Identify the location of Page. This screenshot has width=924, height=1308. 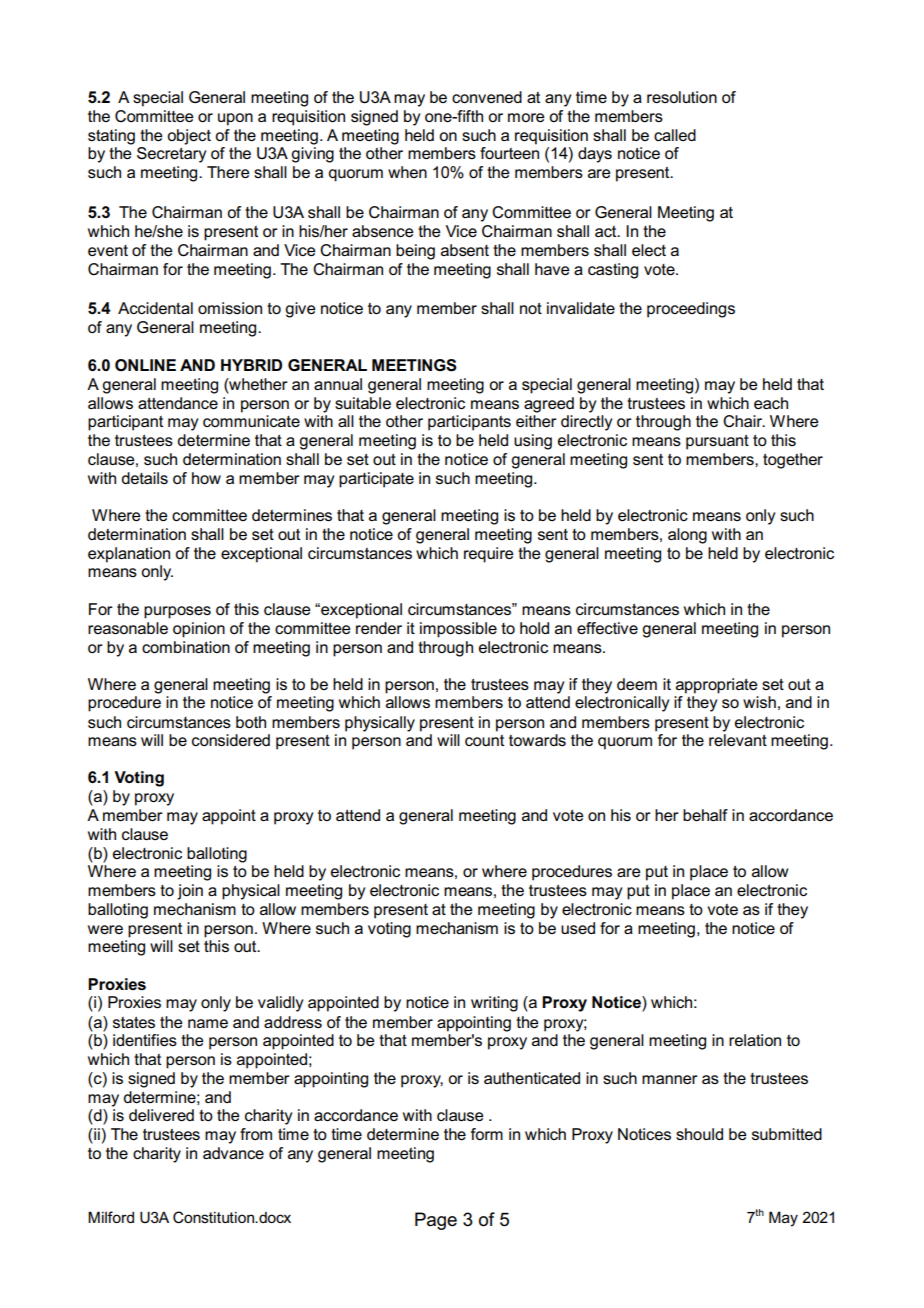
(436, 1221).
